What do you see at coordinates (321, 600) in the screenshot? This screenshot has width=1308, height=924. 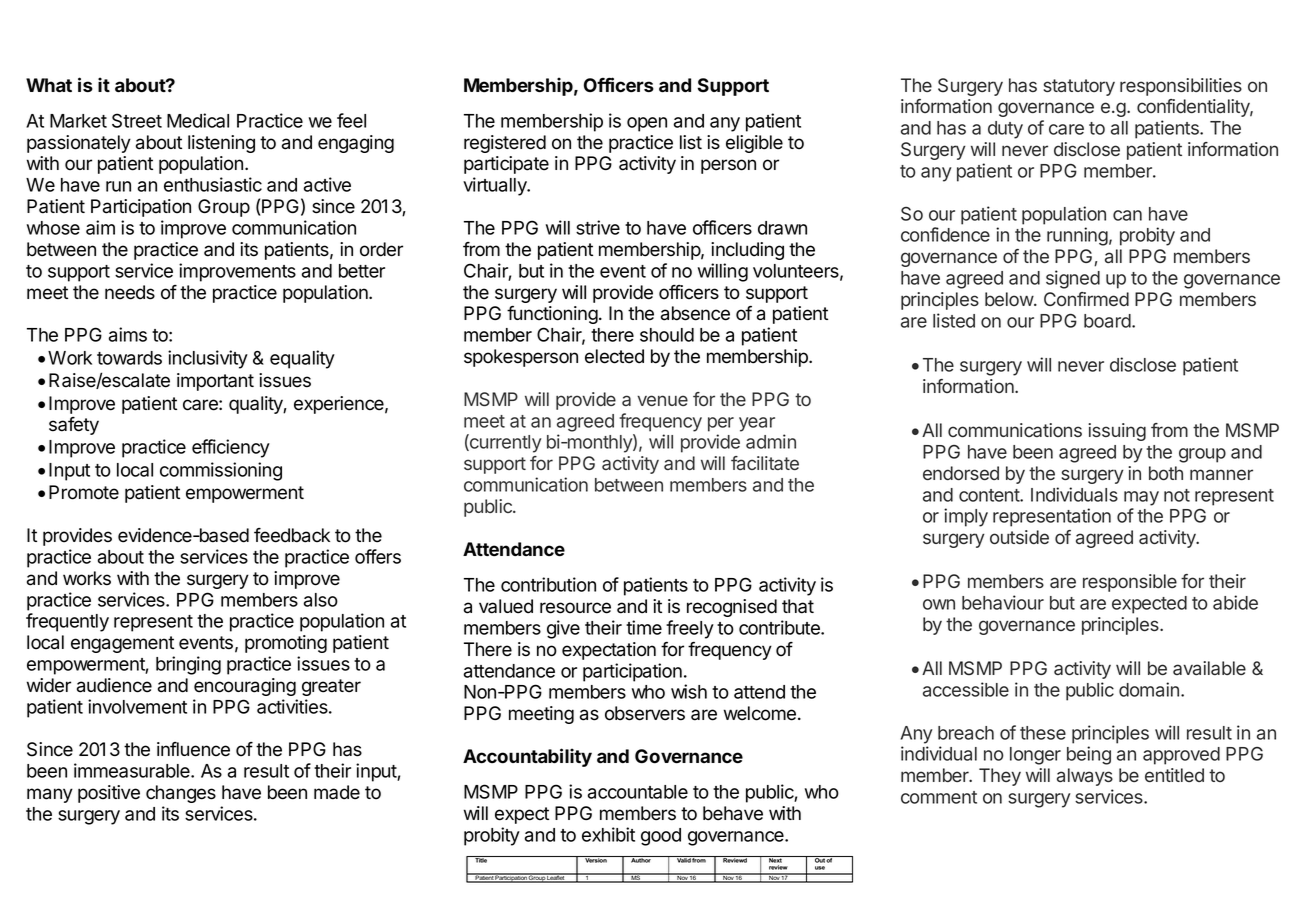 I see `also` at bounding box center [321, 600].
